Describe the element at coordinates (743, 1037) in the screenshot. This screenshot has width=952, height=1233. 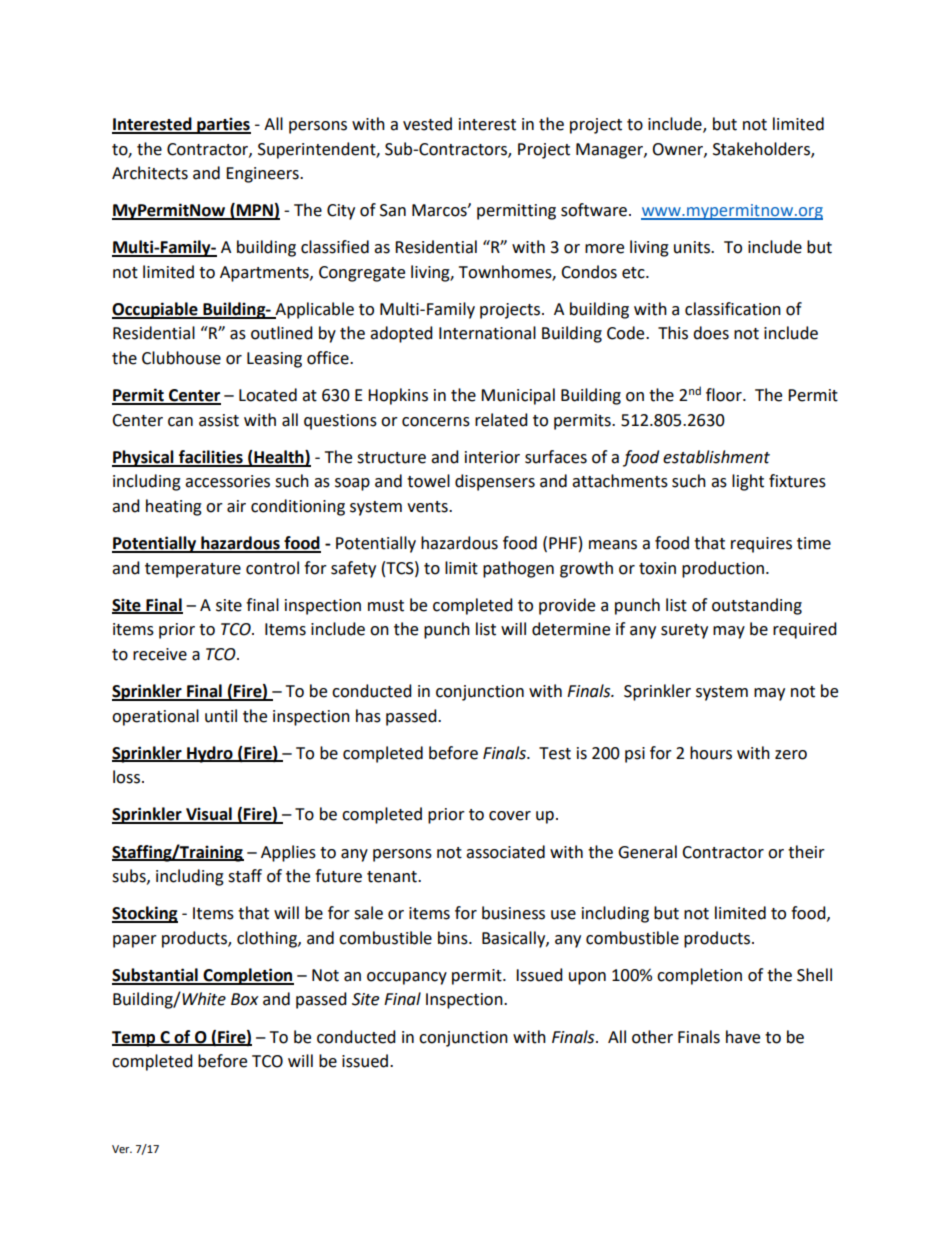
I see `have` at that location.
